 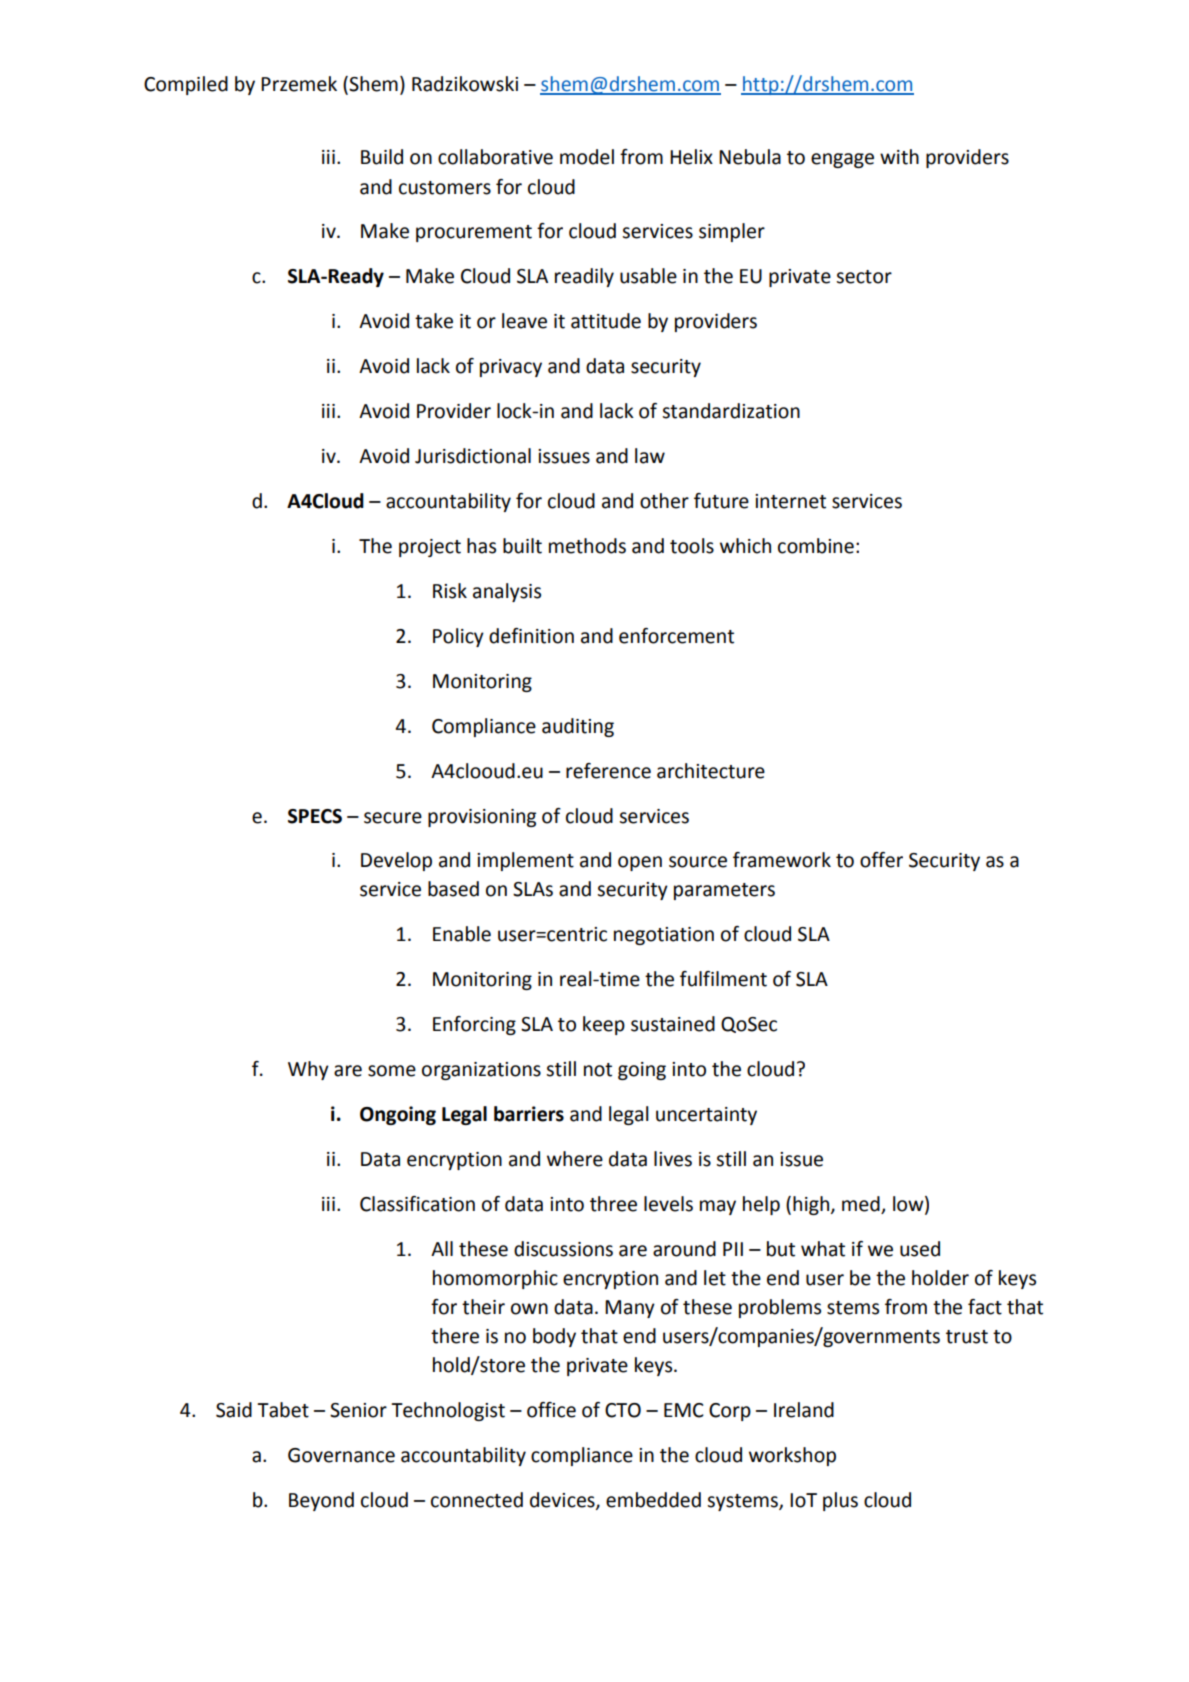 What do you see at coordinates (587, 157) in the screenshot?
I see `model` at bounding box center [587, 157].
